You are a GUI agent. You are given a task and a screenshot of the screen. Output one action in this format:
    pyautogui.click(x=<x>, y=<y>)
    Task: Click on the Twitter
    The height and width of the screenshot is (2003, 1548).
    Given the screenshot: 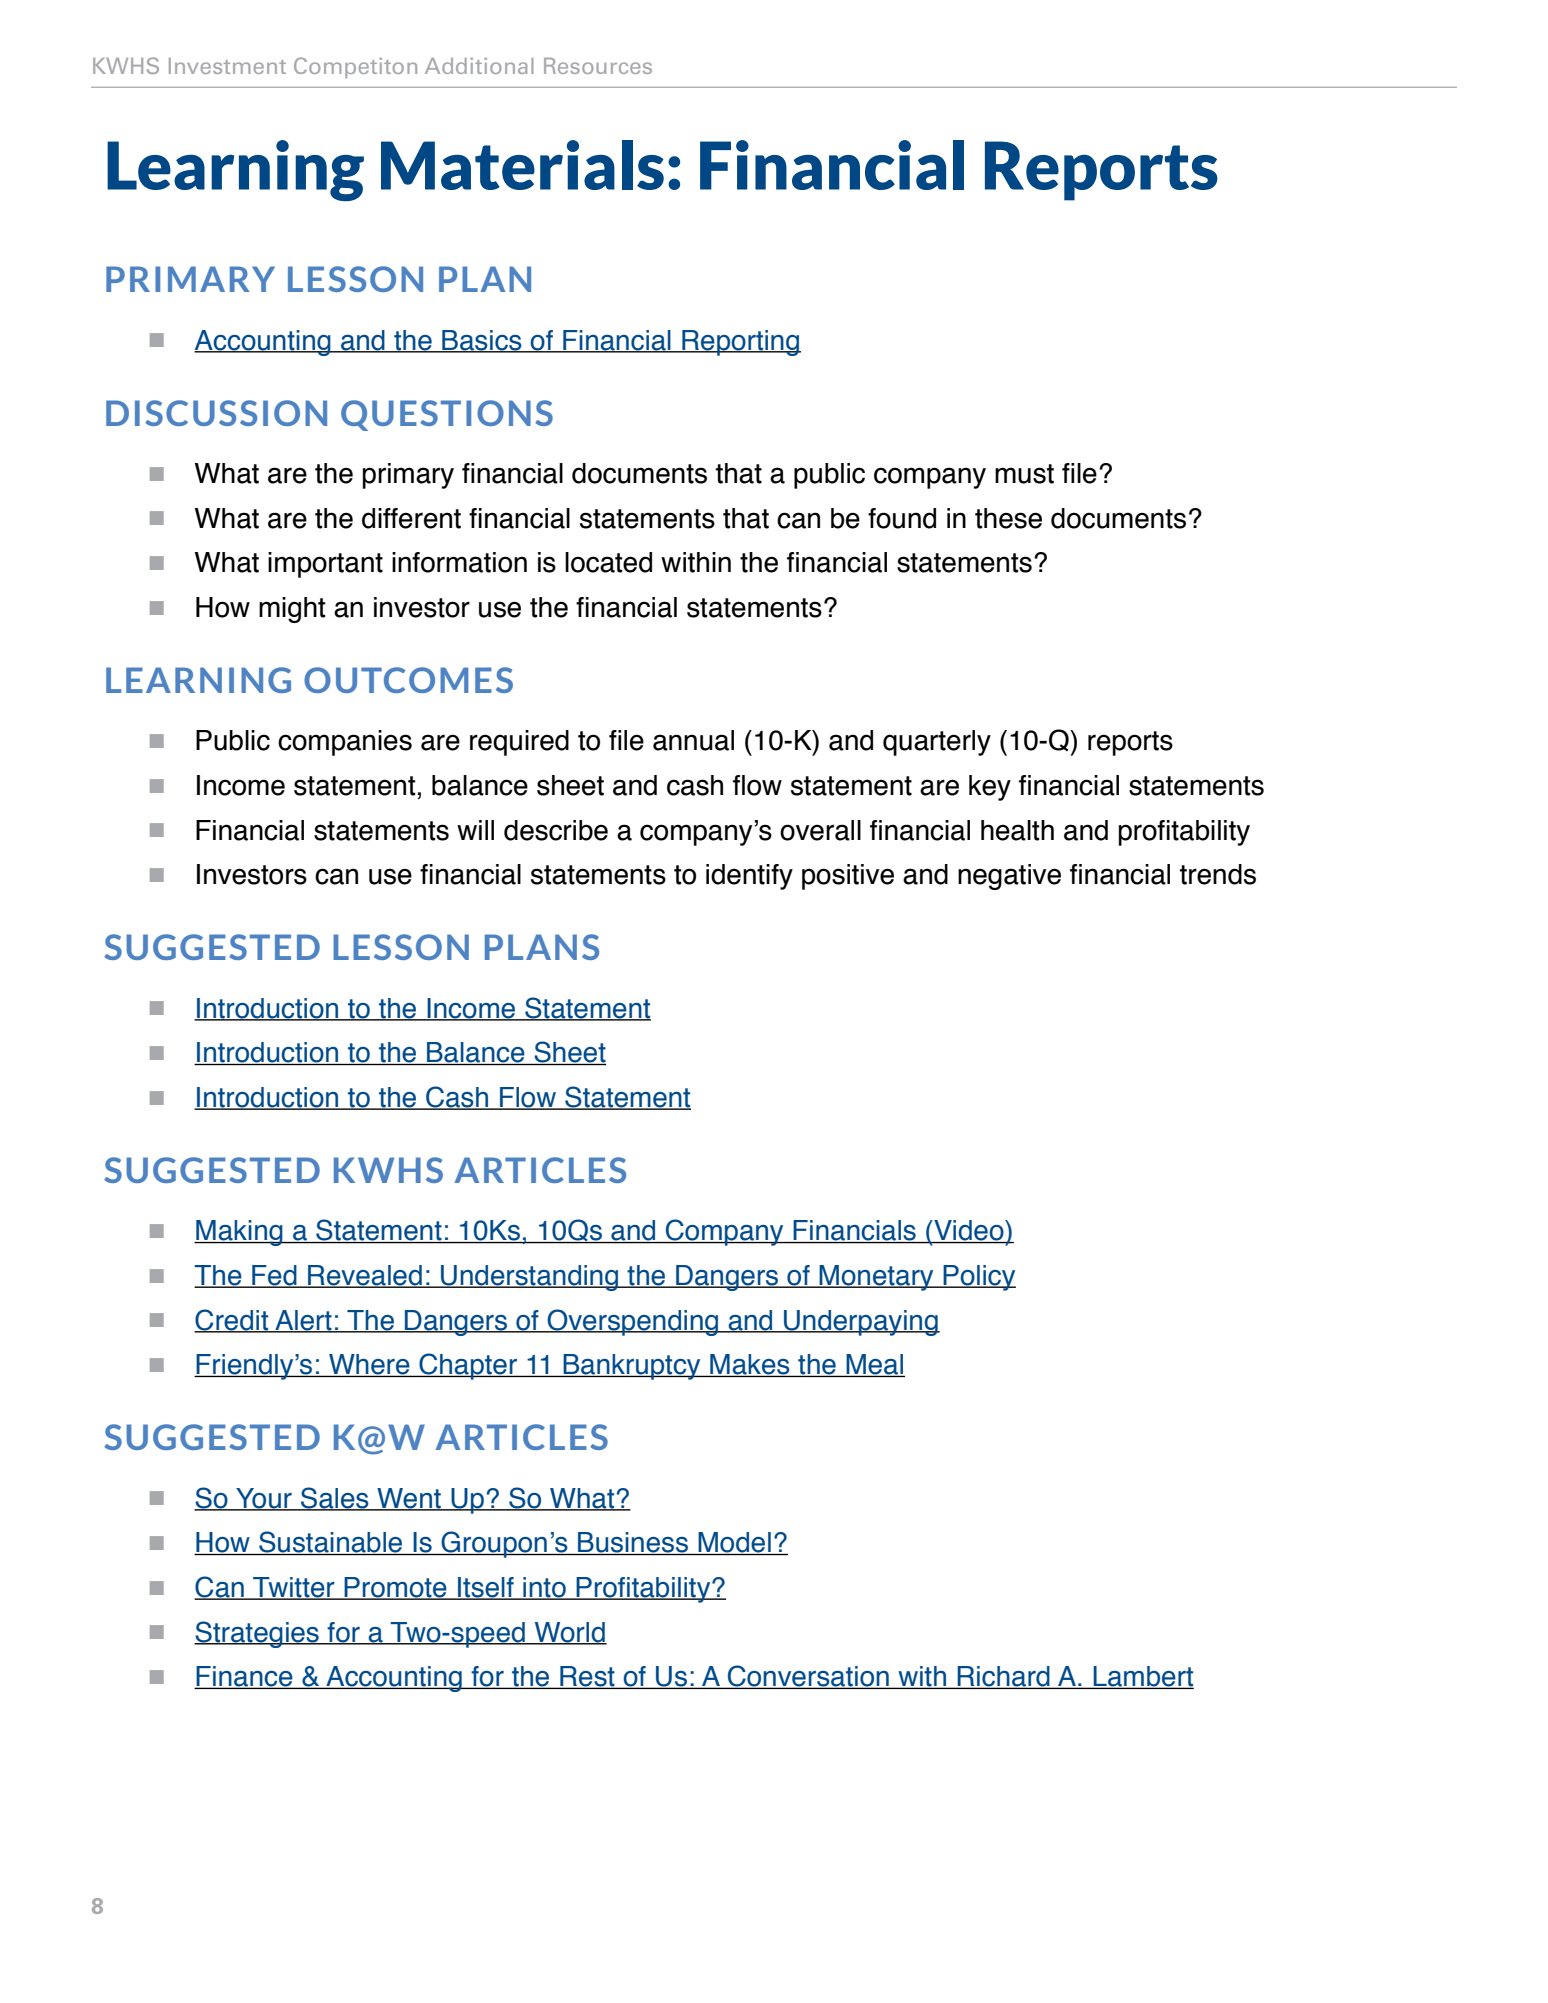 What is the action you would take?
    pyautogui.click(x=294, y=1588)
